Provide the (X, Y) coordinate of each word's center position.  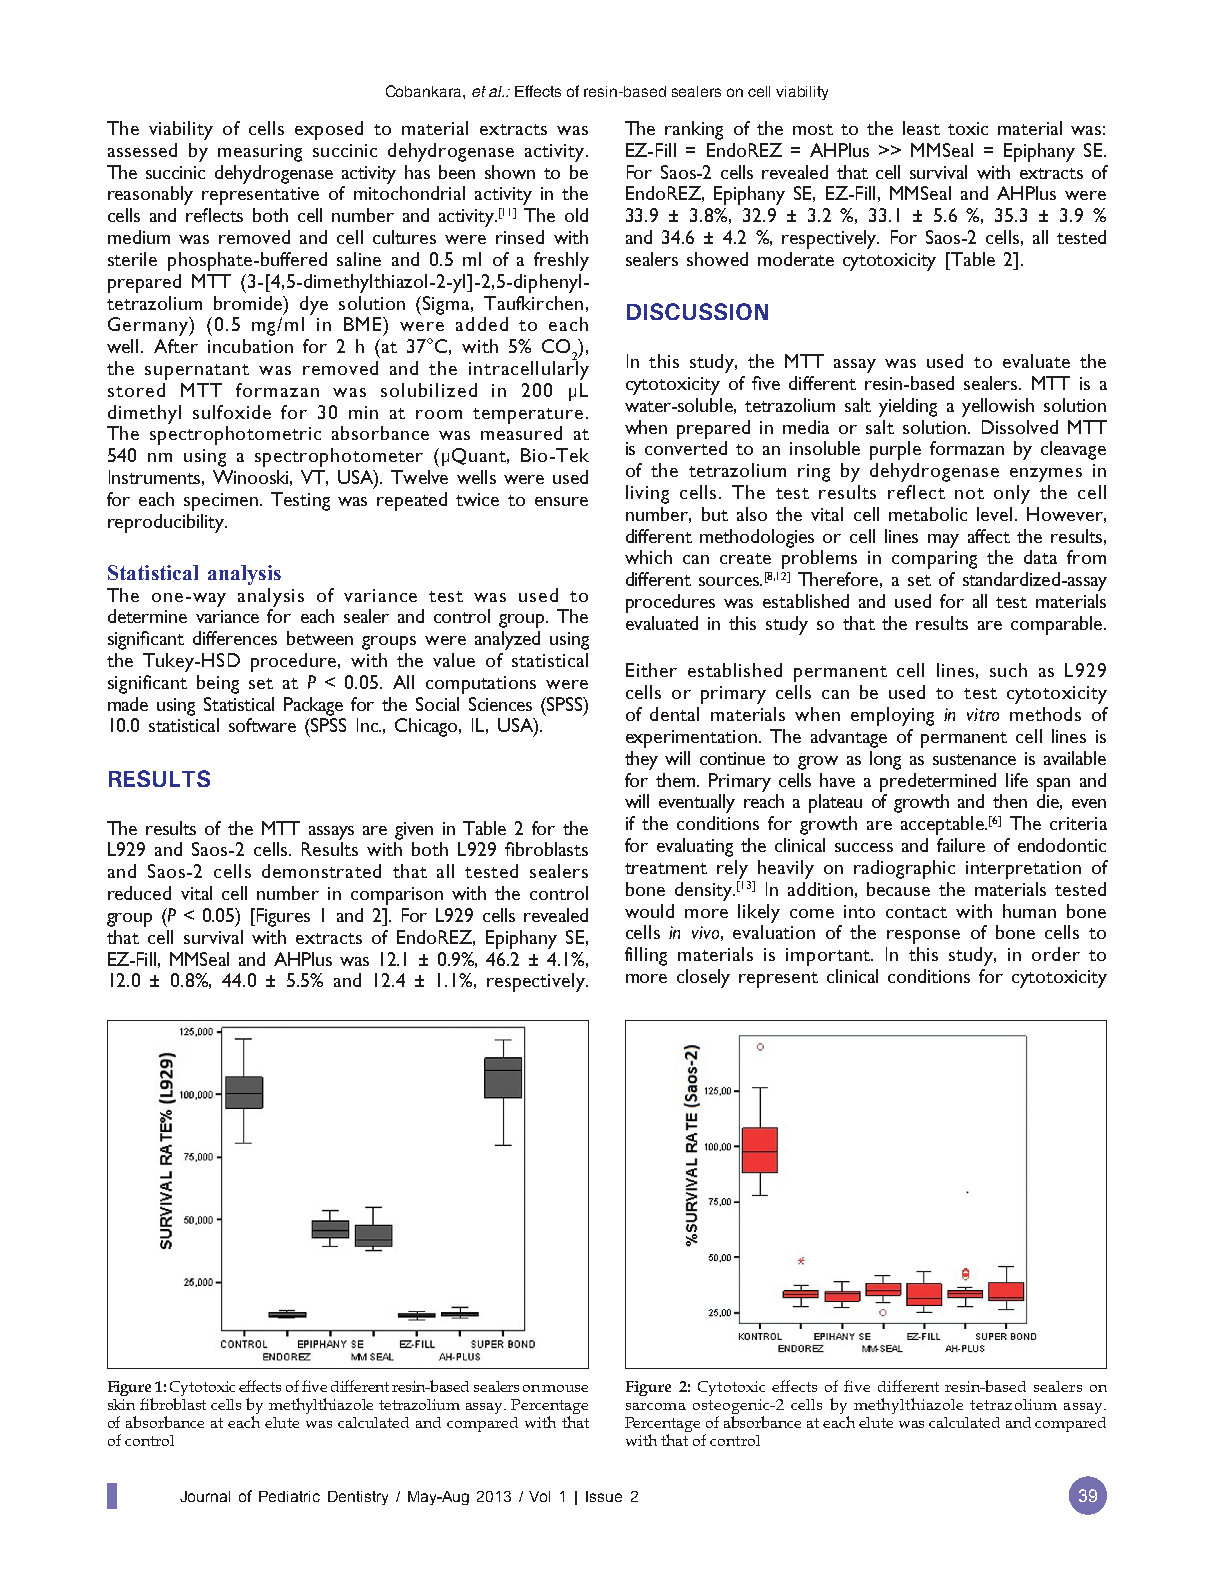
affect (989, 536)
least (921, 128)
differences (235, 638)
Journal (205, 1496)
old (576, 215)
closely (703, 978)
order (1056, 954)
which (648, 557)
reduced (139, 893)
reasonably (150, 195)
